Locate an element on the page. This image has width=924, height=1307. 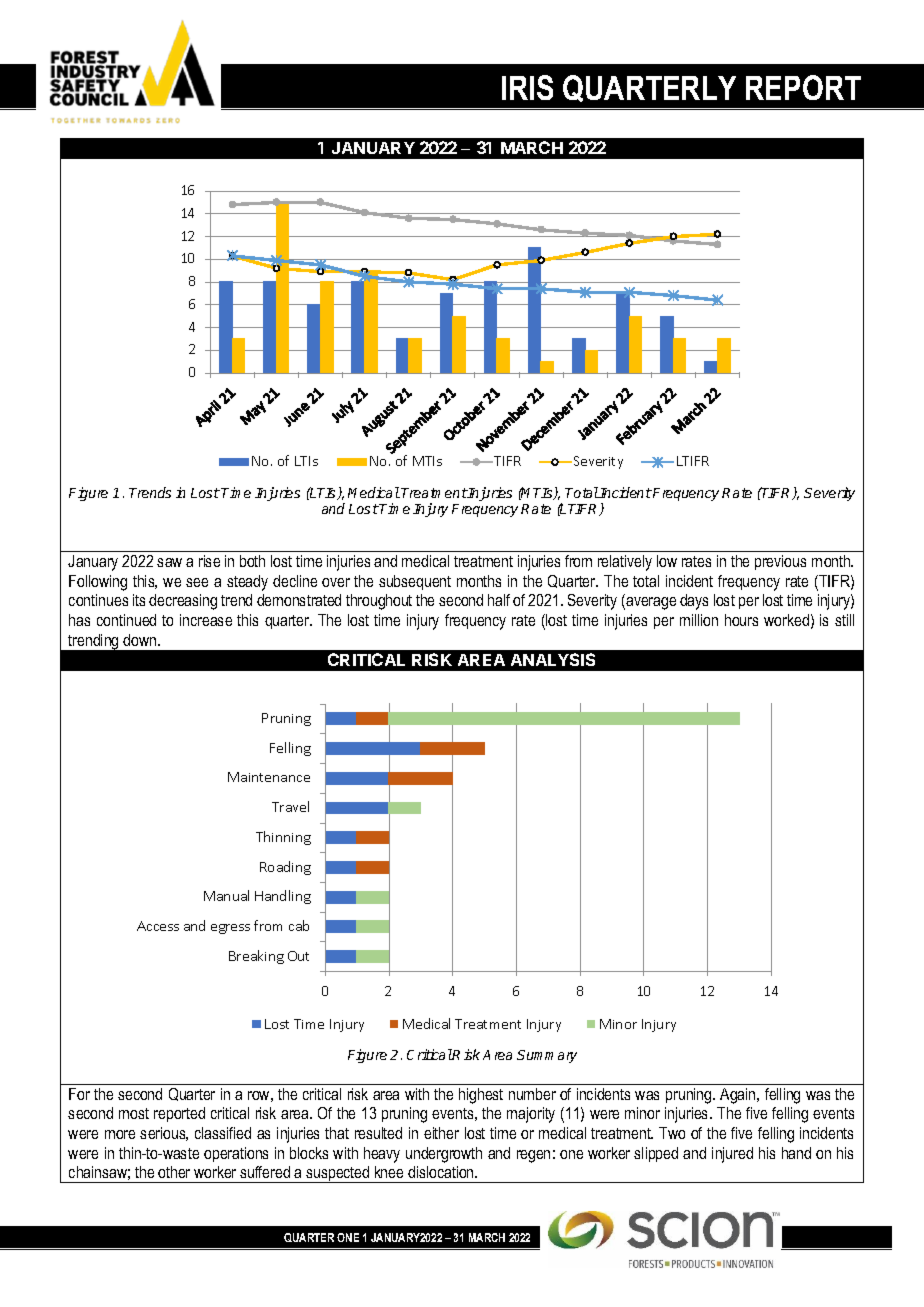
previous is located at coordinates (780, 562).
